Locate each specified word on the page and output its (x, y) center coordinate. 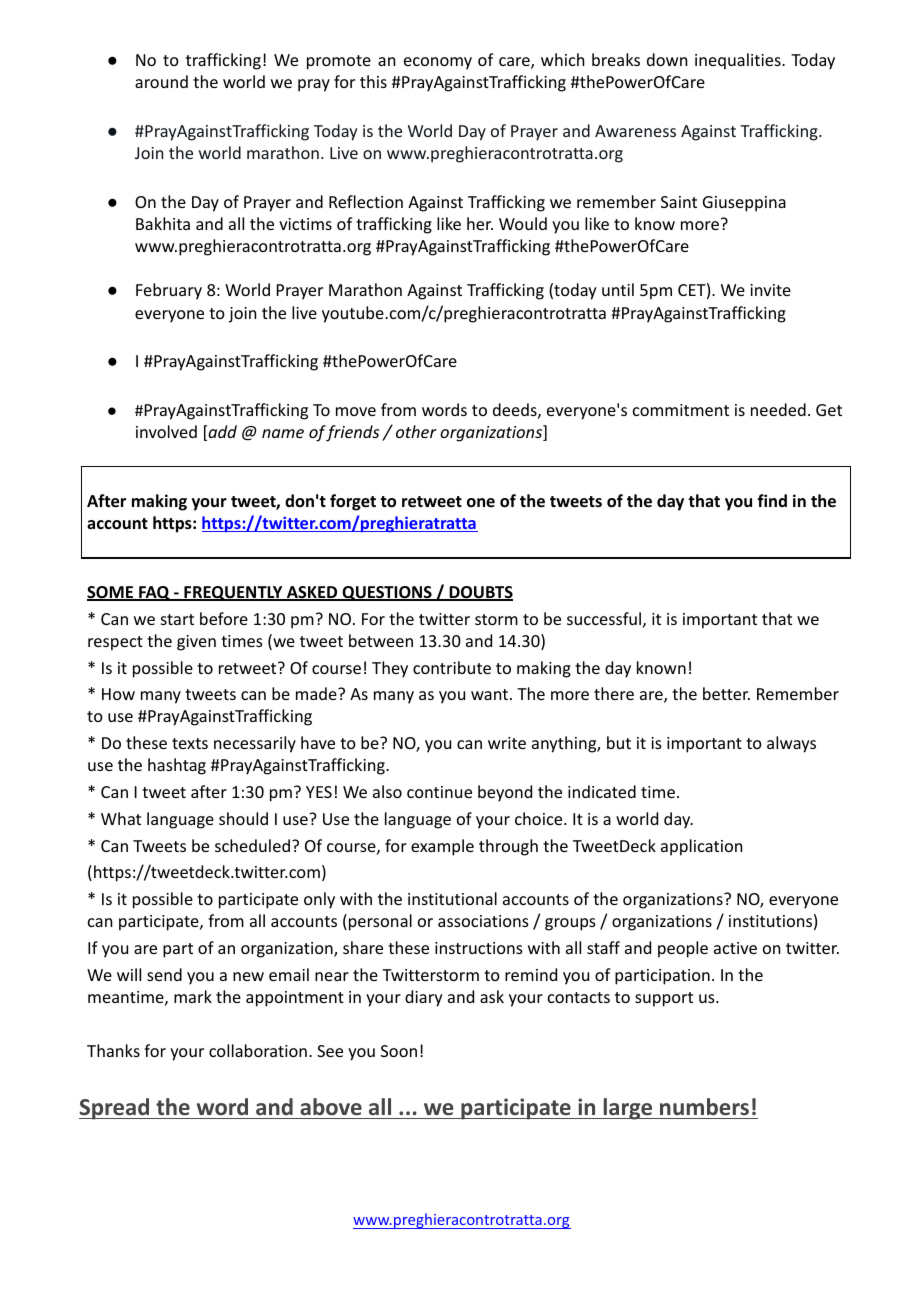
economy (438, 63)
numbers (704, 1107)
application (701, 847)
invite (770, 290)
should (243, 818)
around (161, 81)
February (169, 291)
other (416, 431)
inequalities (739, 61)
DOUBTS (480, 593)
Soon (399, 1051)
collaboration (258, 1050)
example (442, 847)
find (772, 500)
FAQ (154, 593)
